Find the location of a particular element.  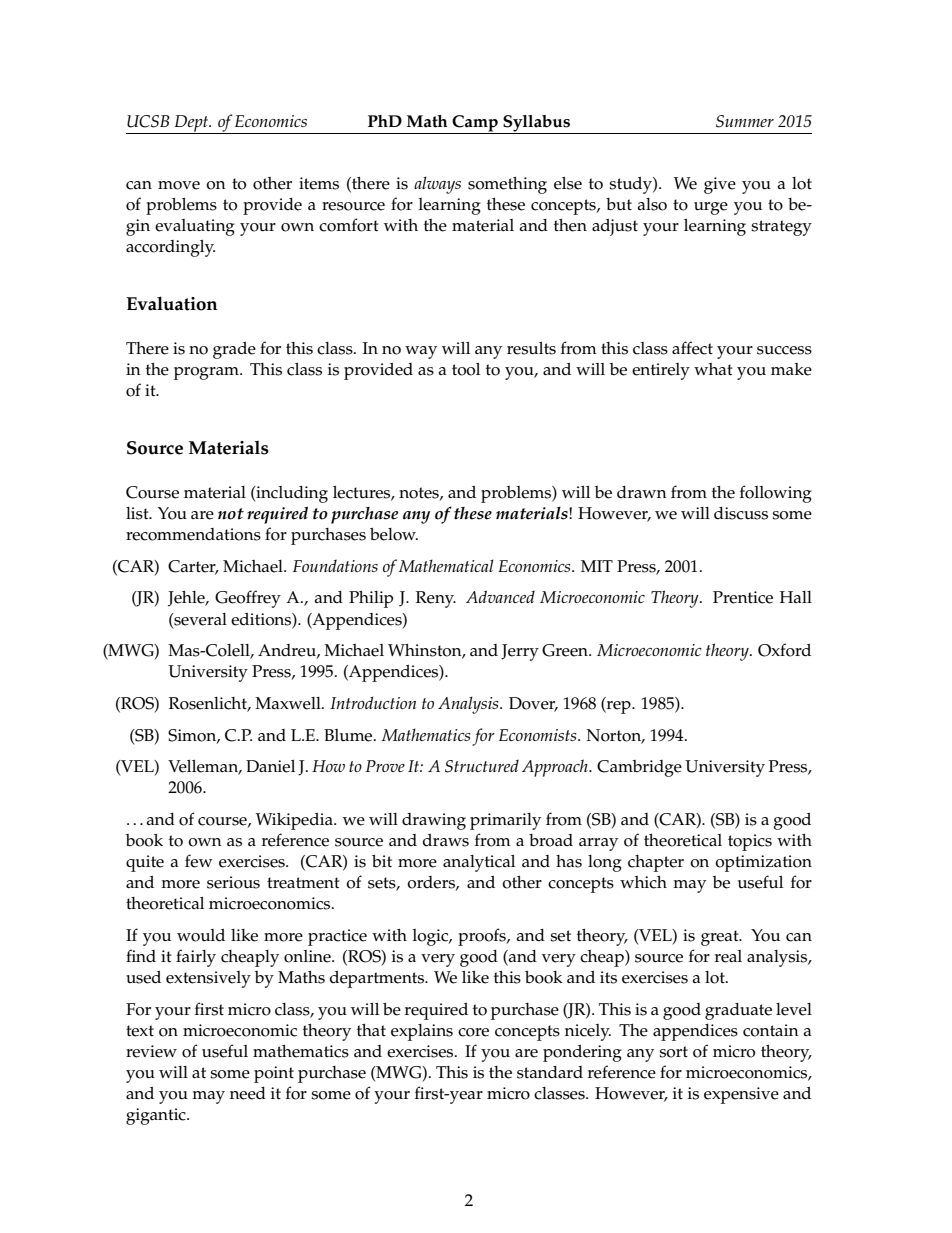

need is located at coordinates (248, 1093).
